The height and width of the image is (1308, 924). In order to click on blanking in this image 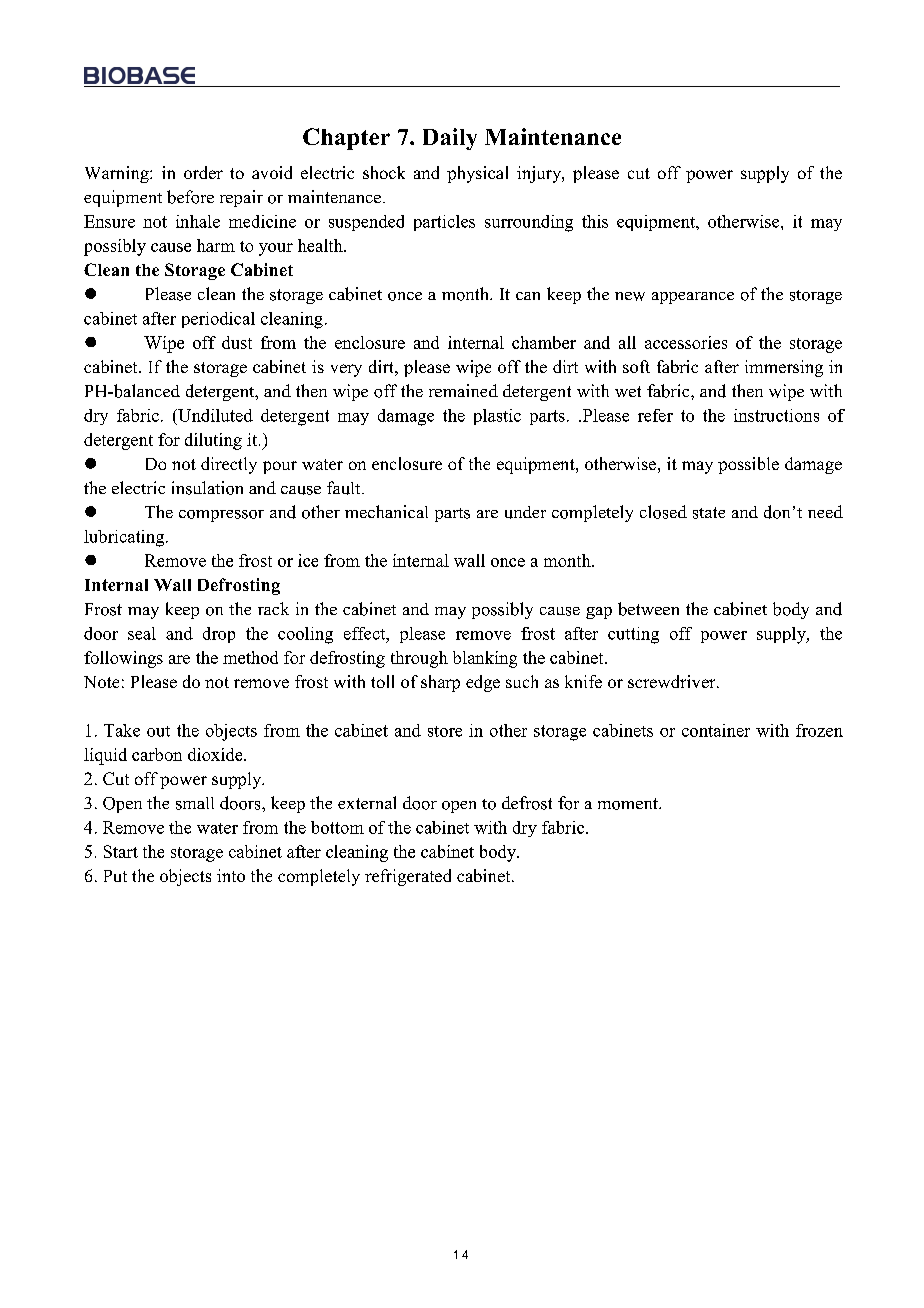, I will do `click(485, 659)`.
